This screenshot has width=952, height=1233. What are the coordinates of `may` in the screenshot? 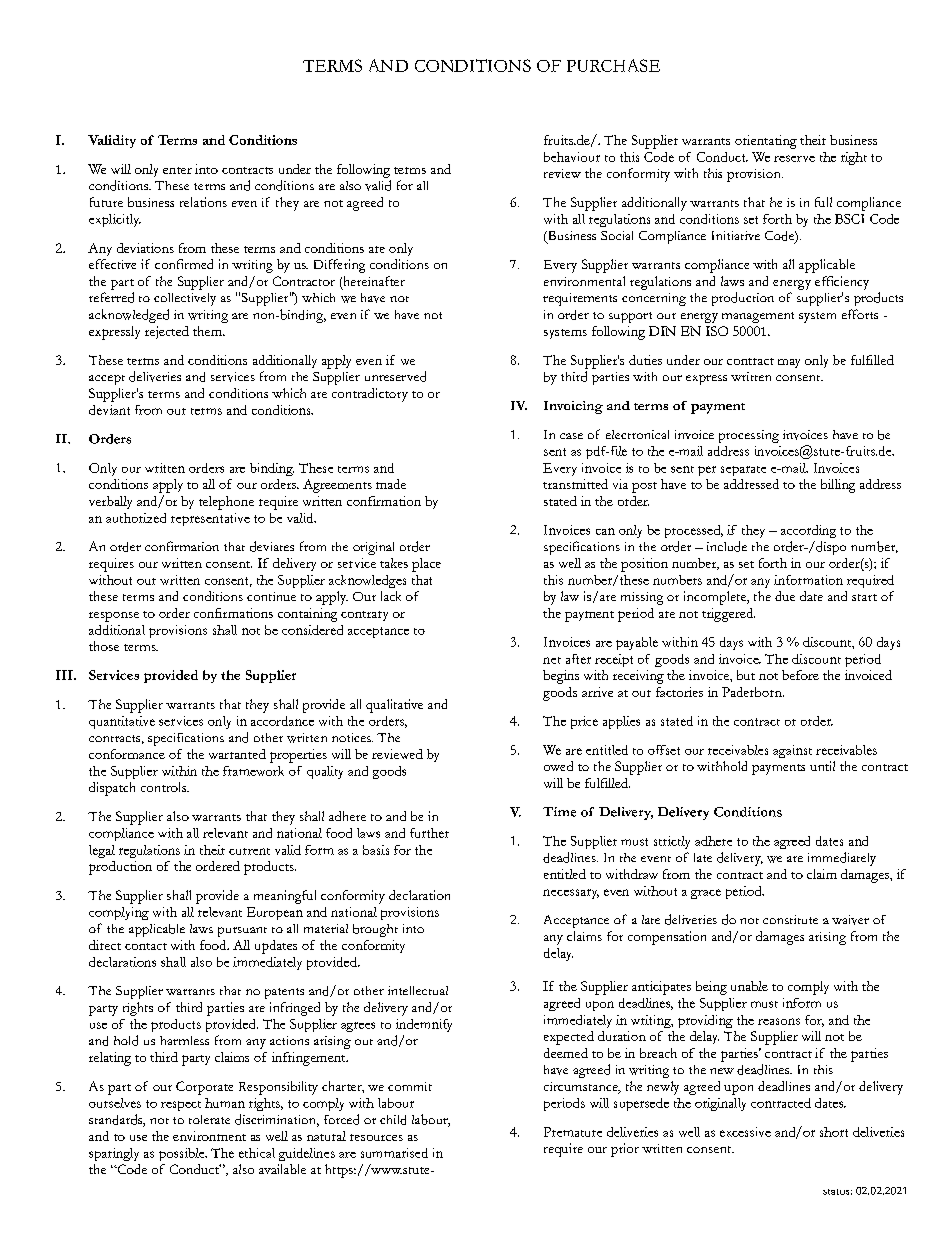 It's located at (789, 363).
